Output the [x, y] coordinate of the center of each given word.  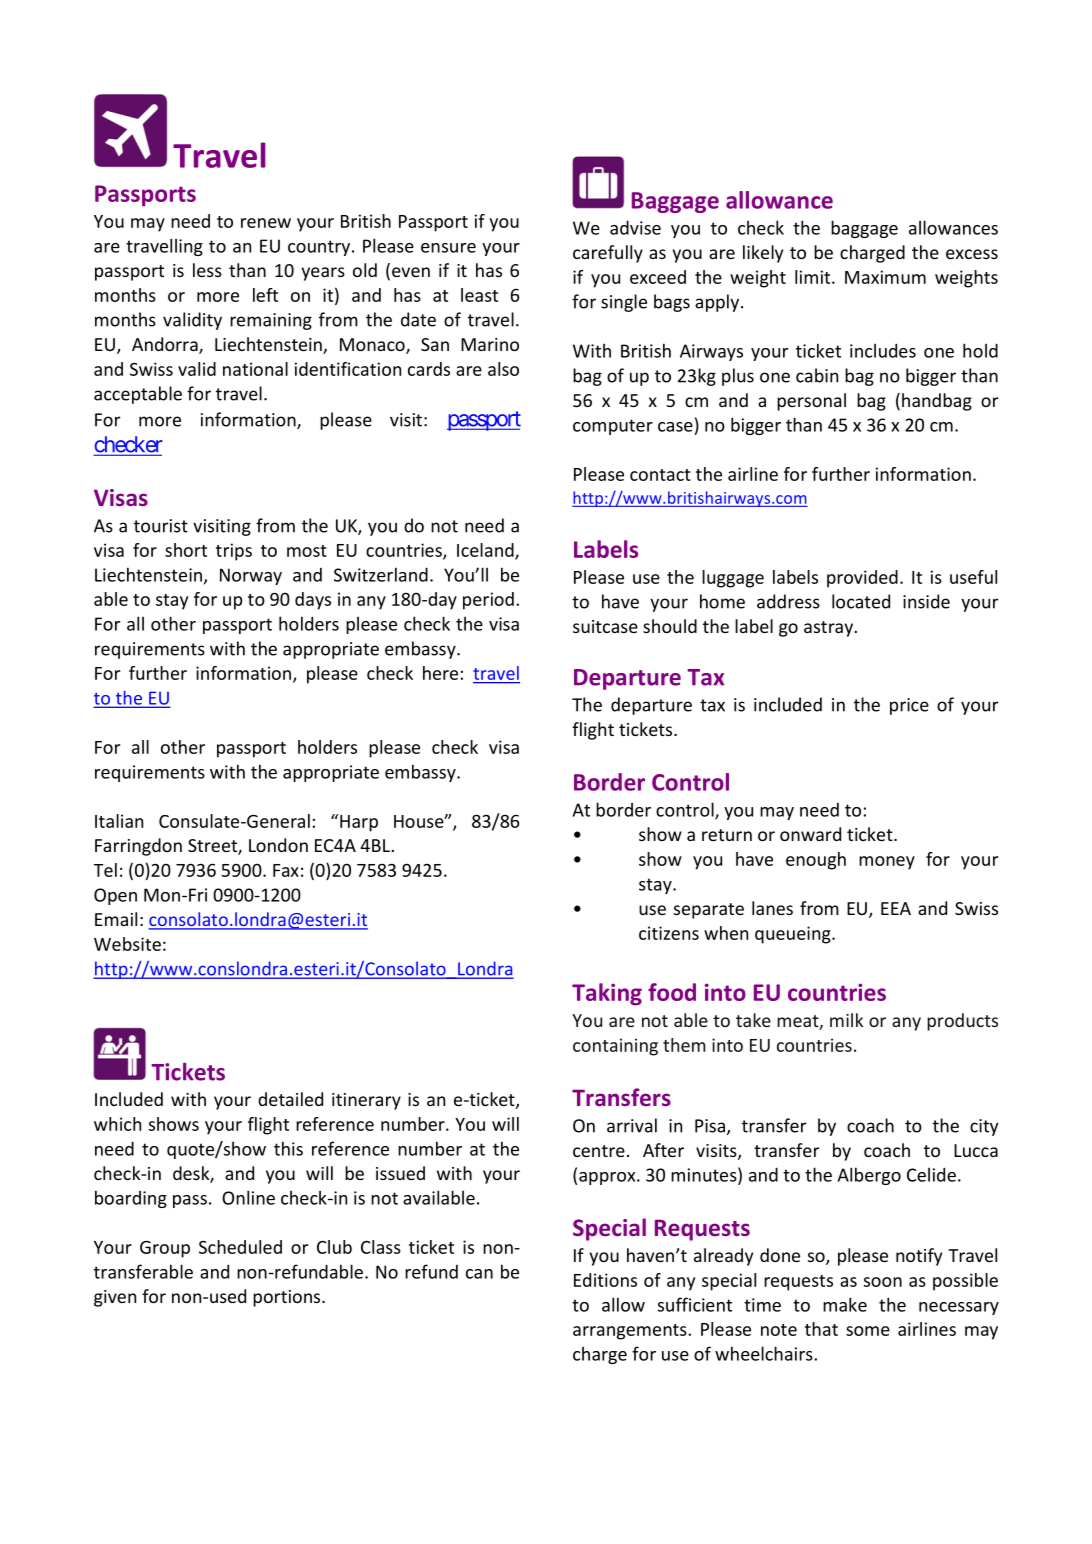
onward [810, 834]
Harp [359, 823]
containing [615, 1047]
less [207, 270]
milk [846, 1020]
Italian [119, 821]
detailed [290, 1099]
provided [862, 579]
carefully [608, 254]
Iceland [486, 551]
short [186, 550]
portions [288, 1298]
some [868, 1331]
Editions [605, 1280]
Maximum [885, 277]
